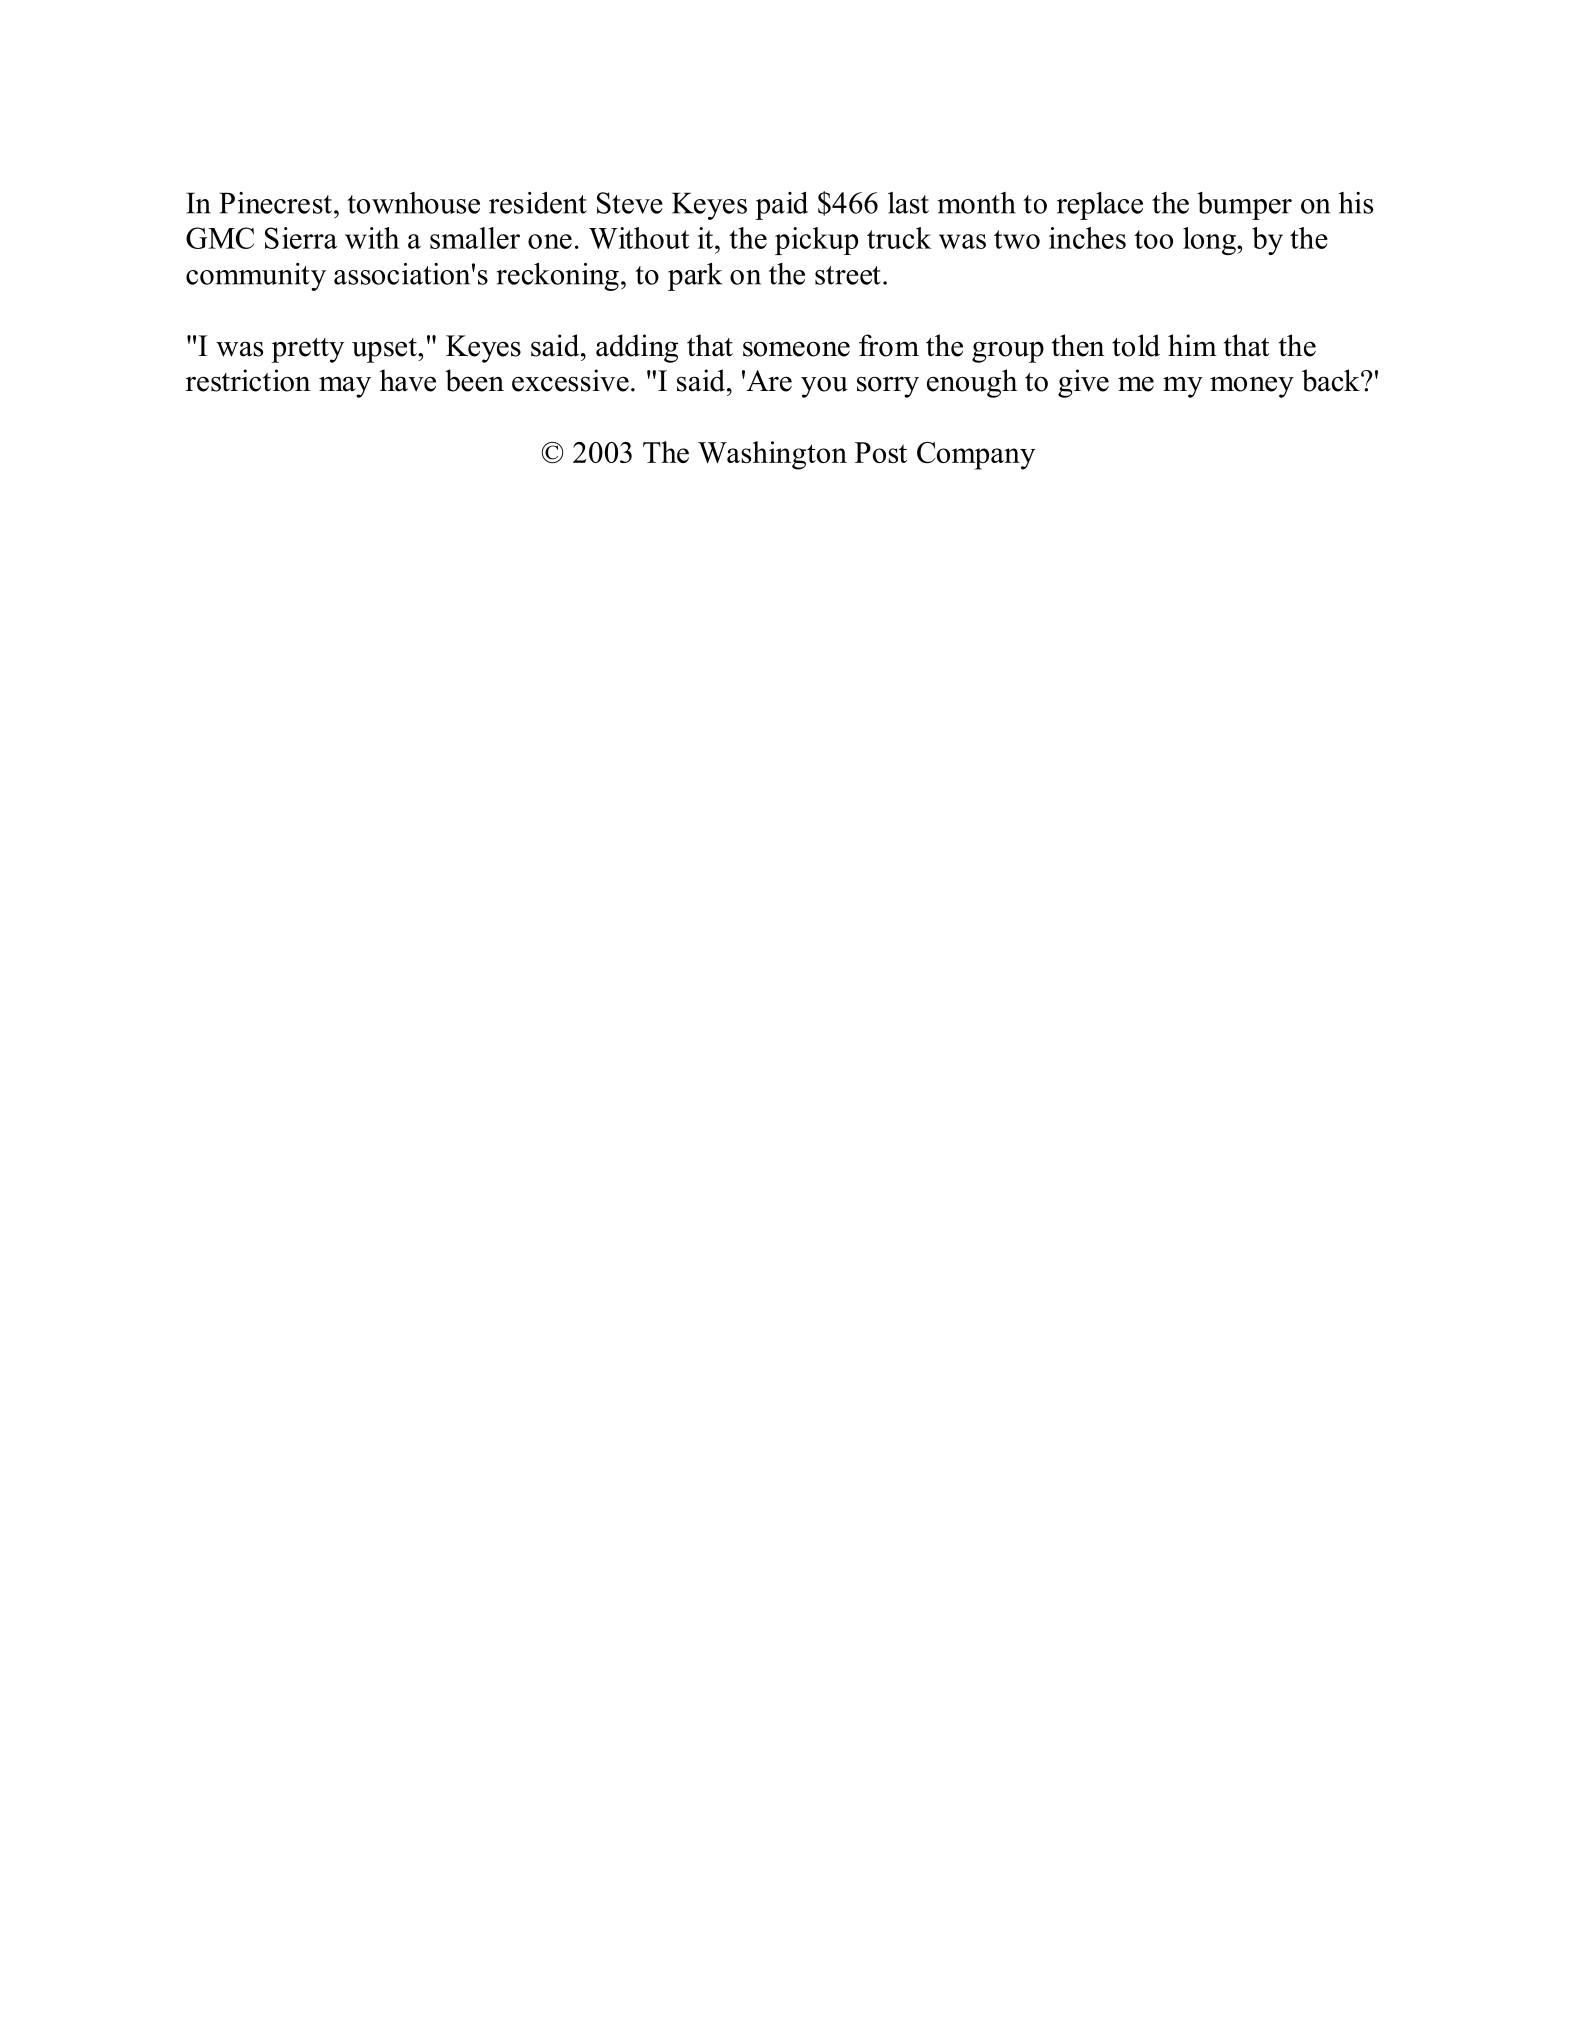 The image size is (1576, 2039). I want to click on Washington, so click(772, 455).
